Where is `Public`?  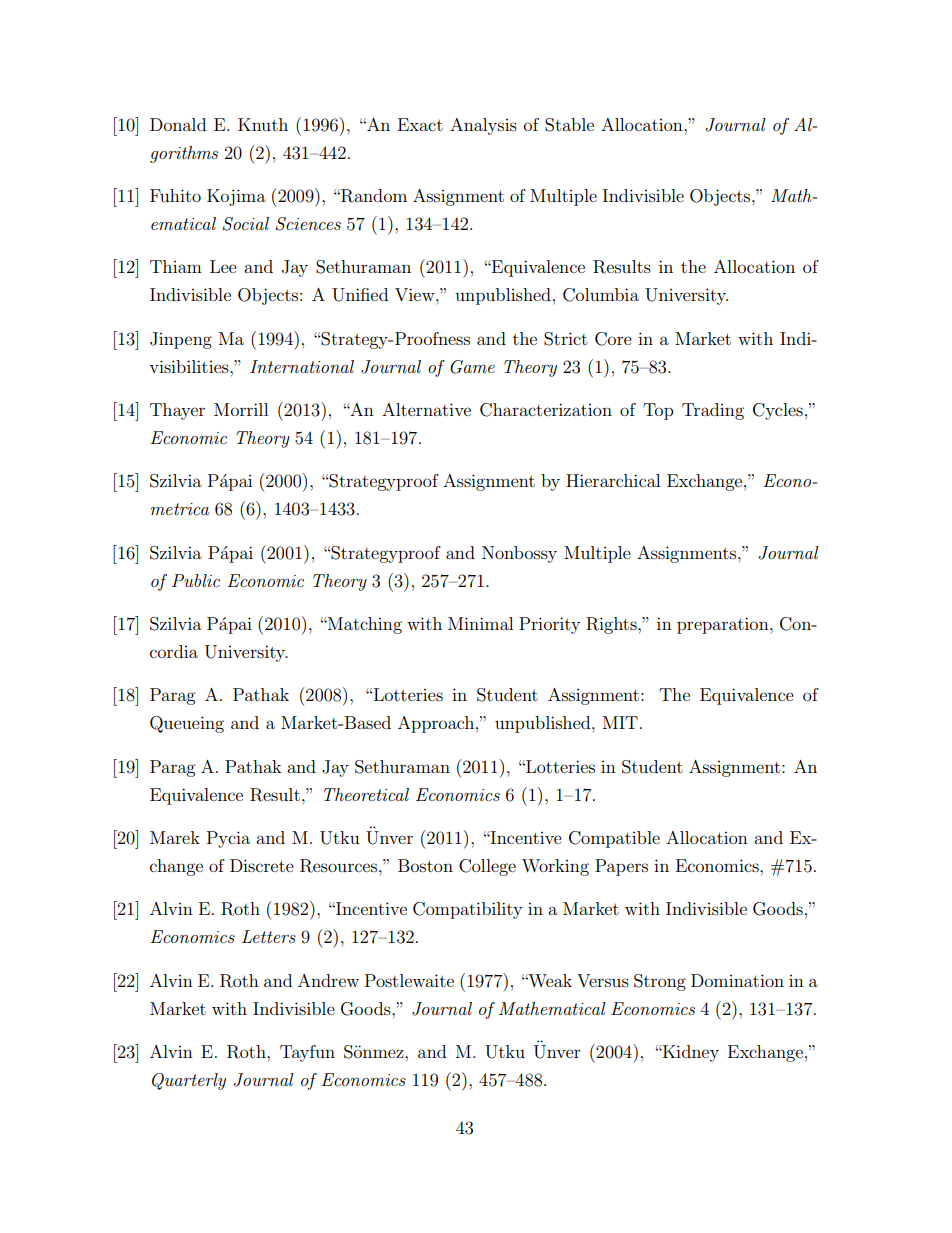 Public is located at coordinates (196, 580).
